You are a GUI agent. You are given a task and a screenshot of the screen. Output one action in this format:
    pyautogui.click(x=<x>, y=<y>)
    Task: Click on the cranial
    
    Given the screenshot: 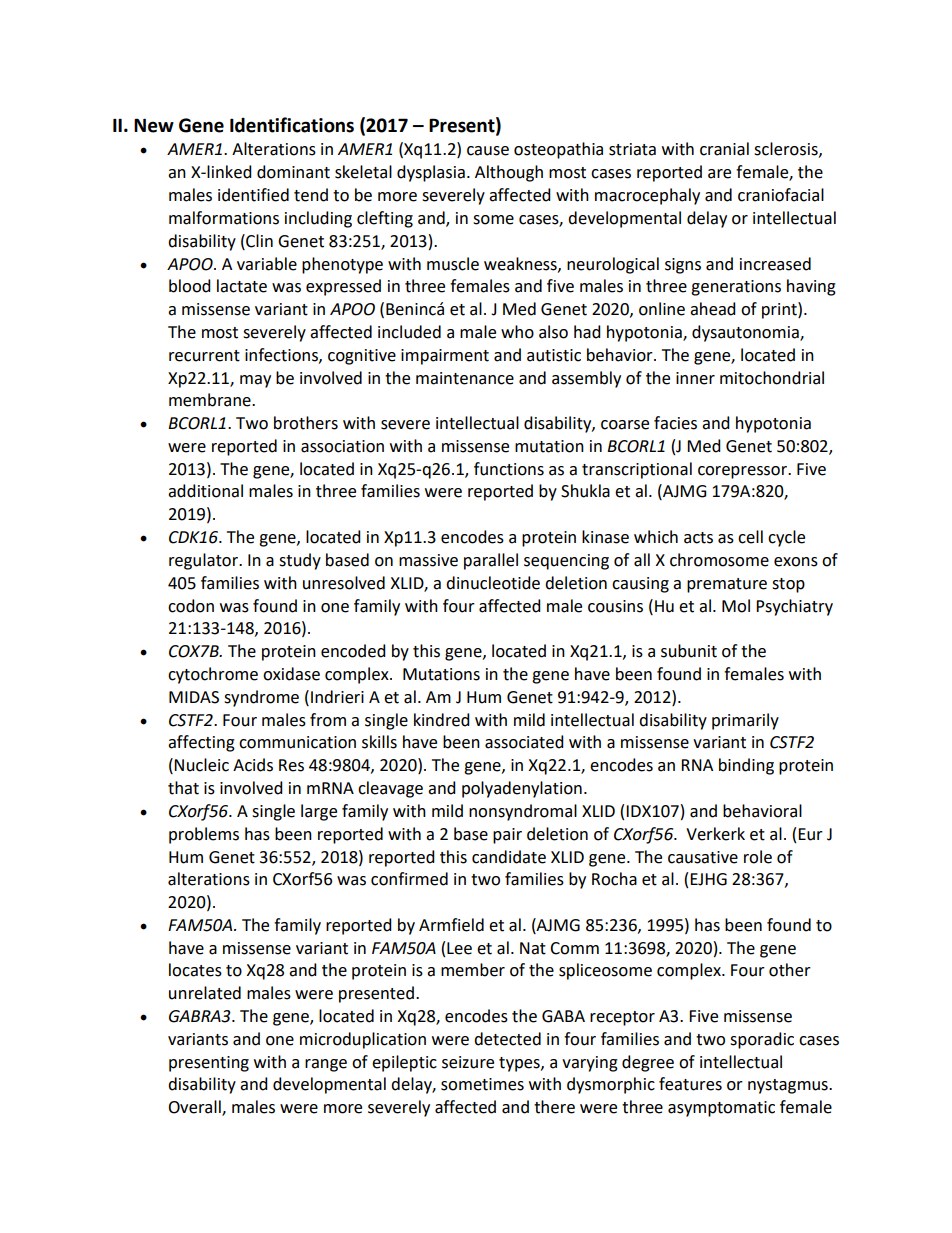 What is the action you would take?
    pyautogui.click(x=724, y=149)
